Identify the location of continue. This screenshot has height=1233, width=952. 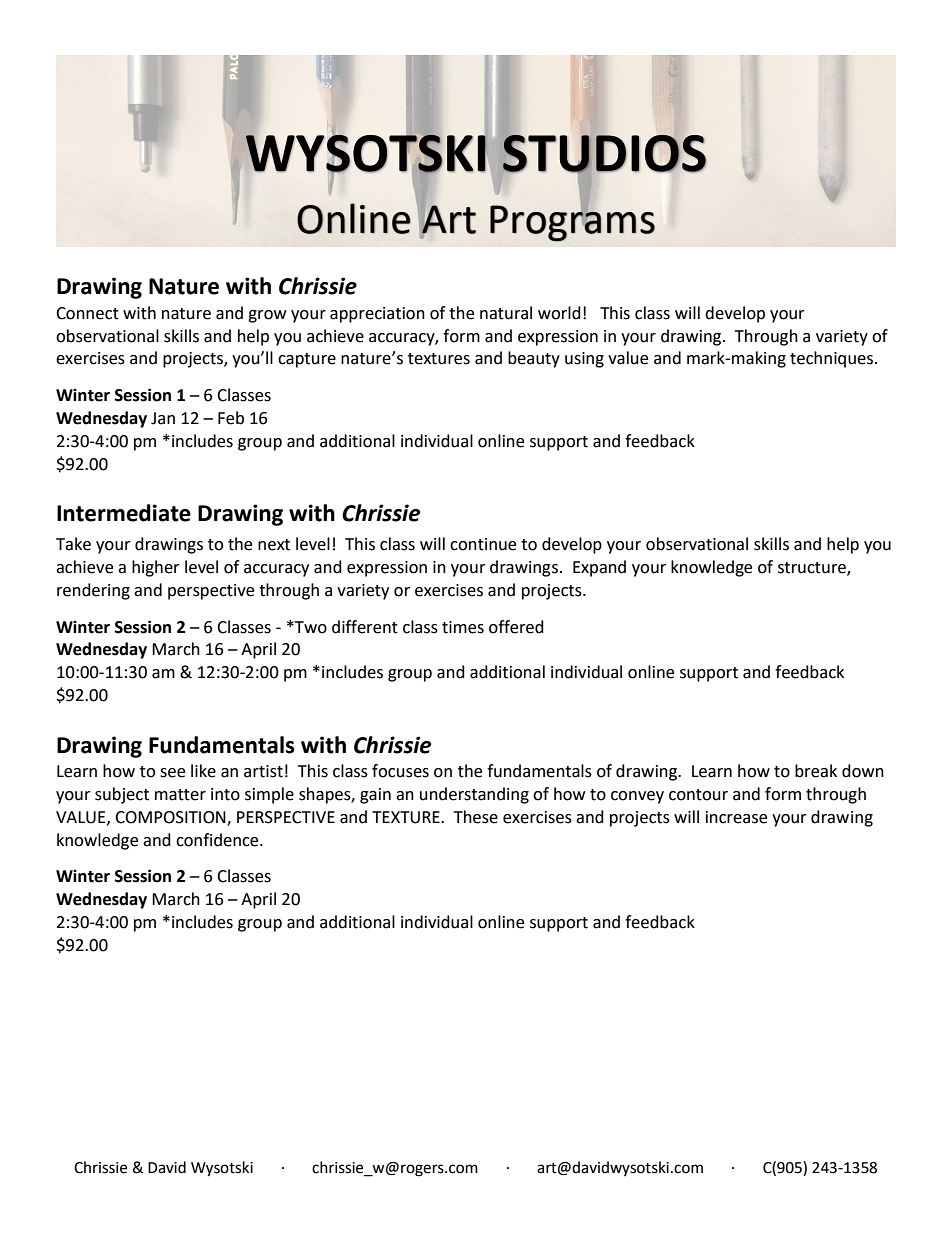
(483, 544).
